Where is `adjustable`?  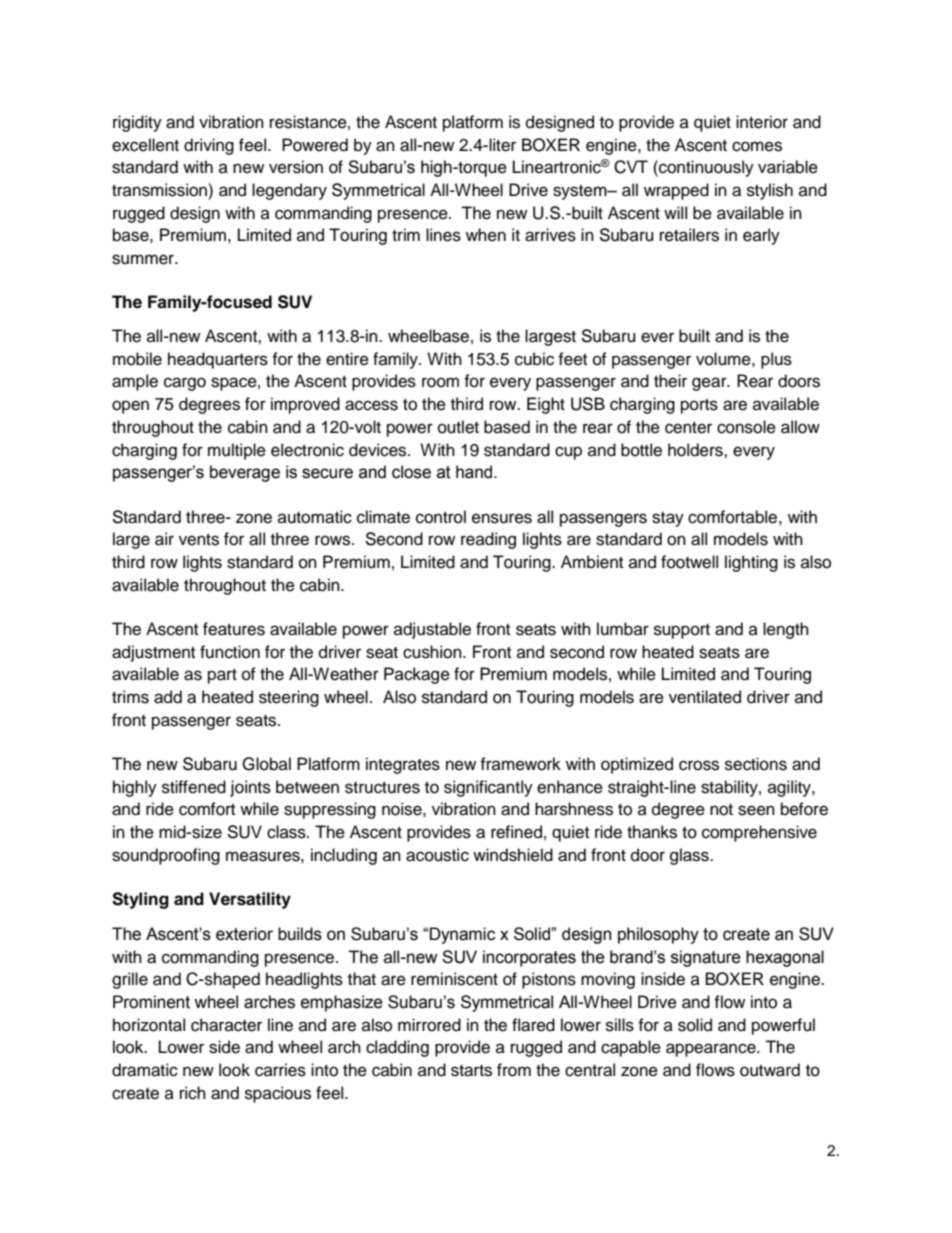
adjustable is located at coordinates (432, 630).
